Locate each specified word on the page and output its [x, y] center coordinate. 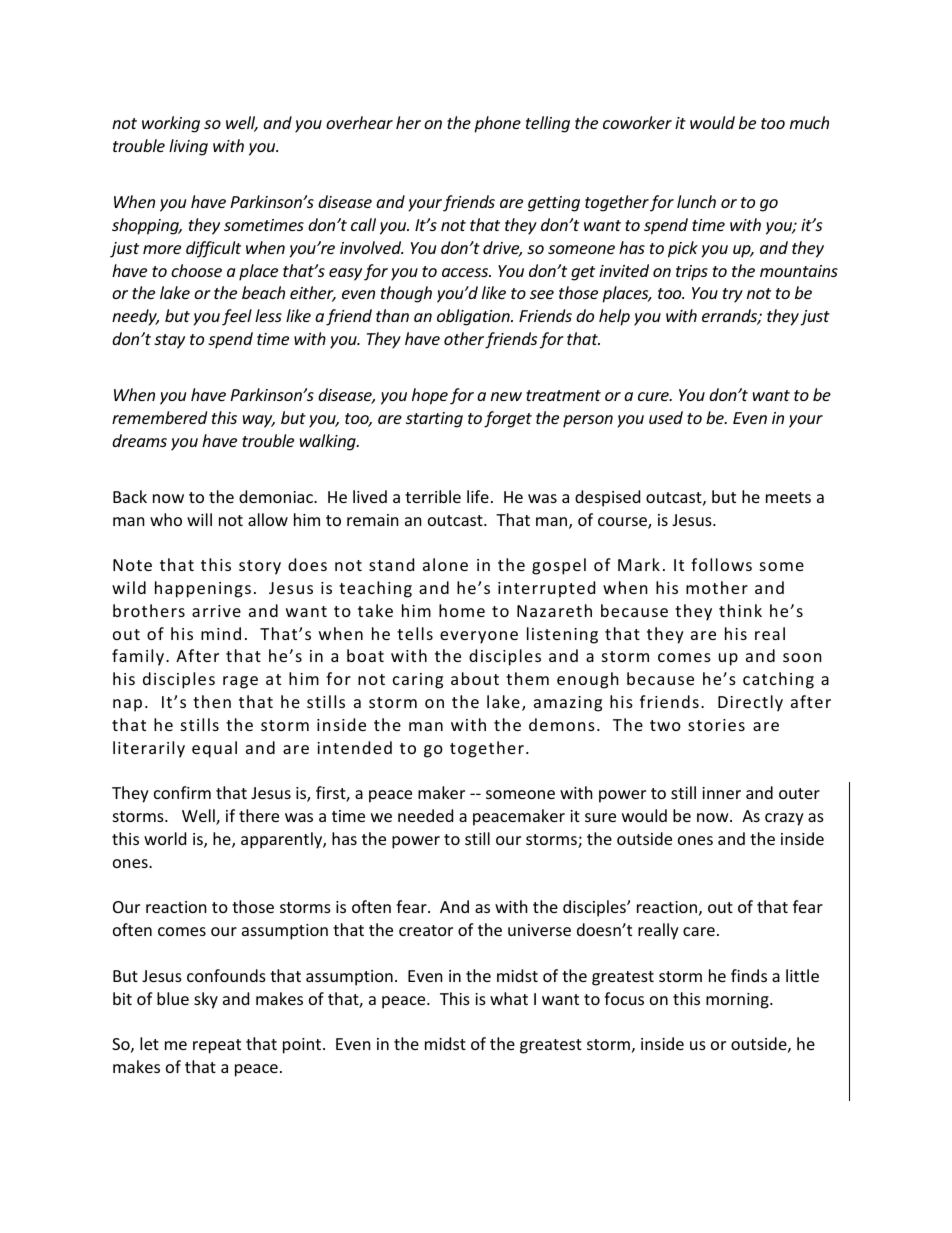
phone [497, 124]
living [188, 147]
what [509, 998]
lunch [696, 201]
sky [206, 1000]
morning [738, 1001]
